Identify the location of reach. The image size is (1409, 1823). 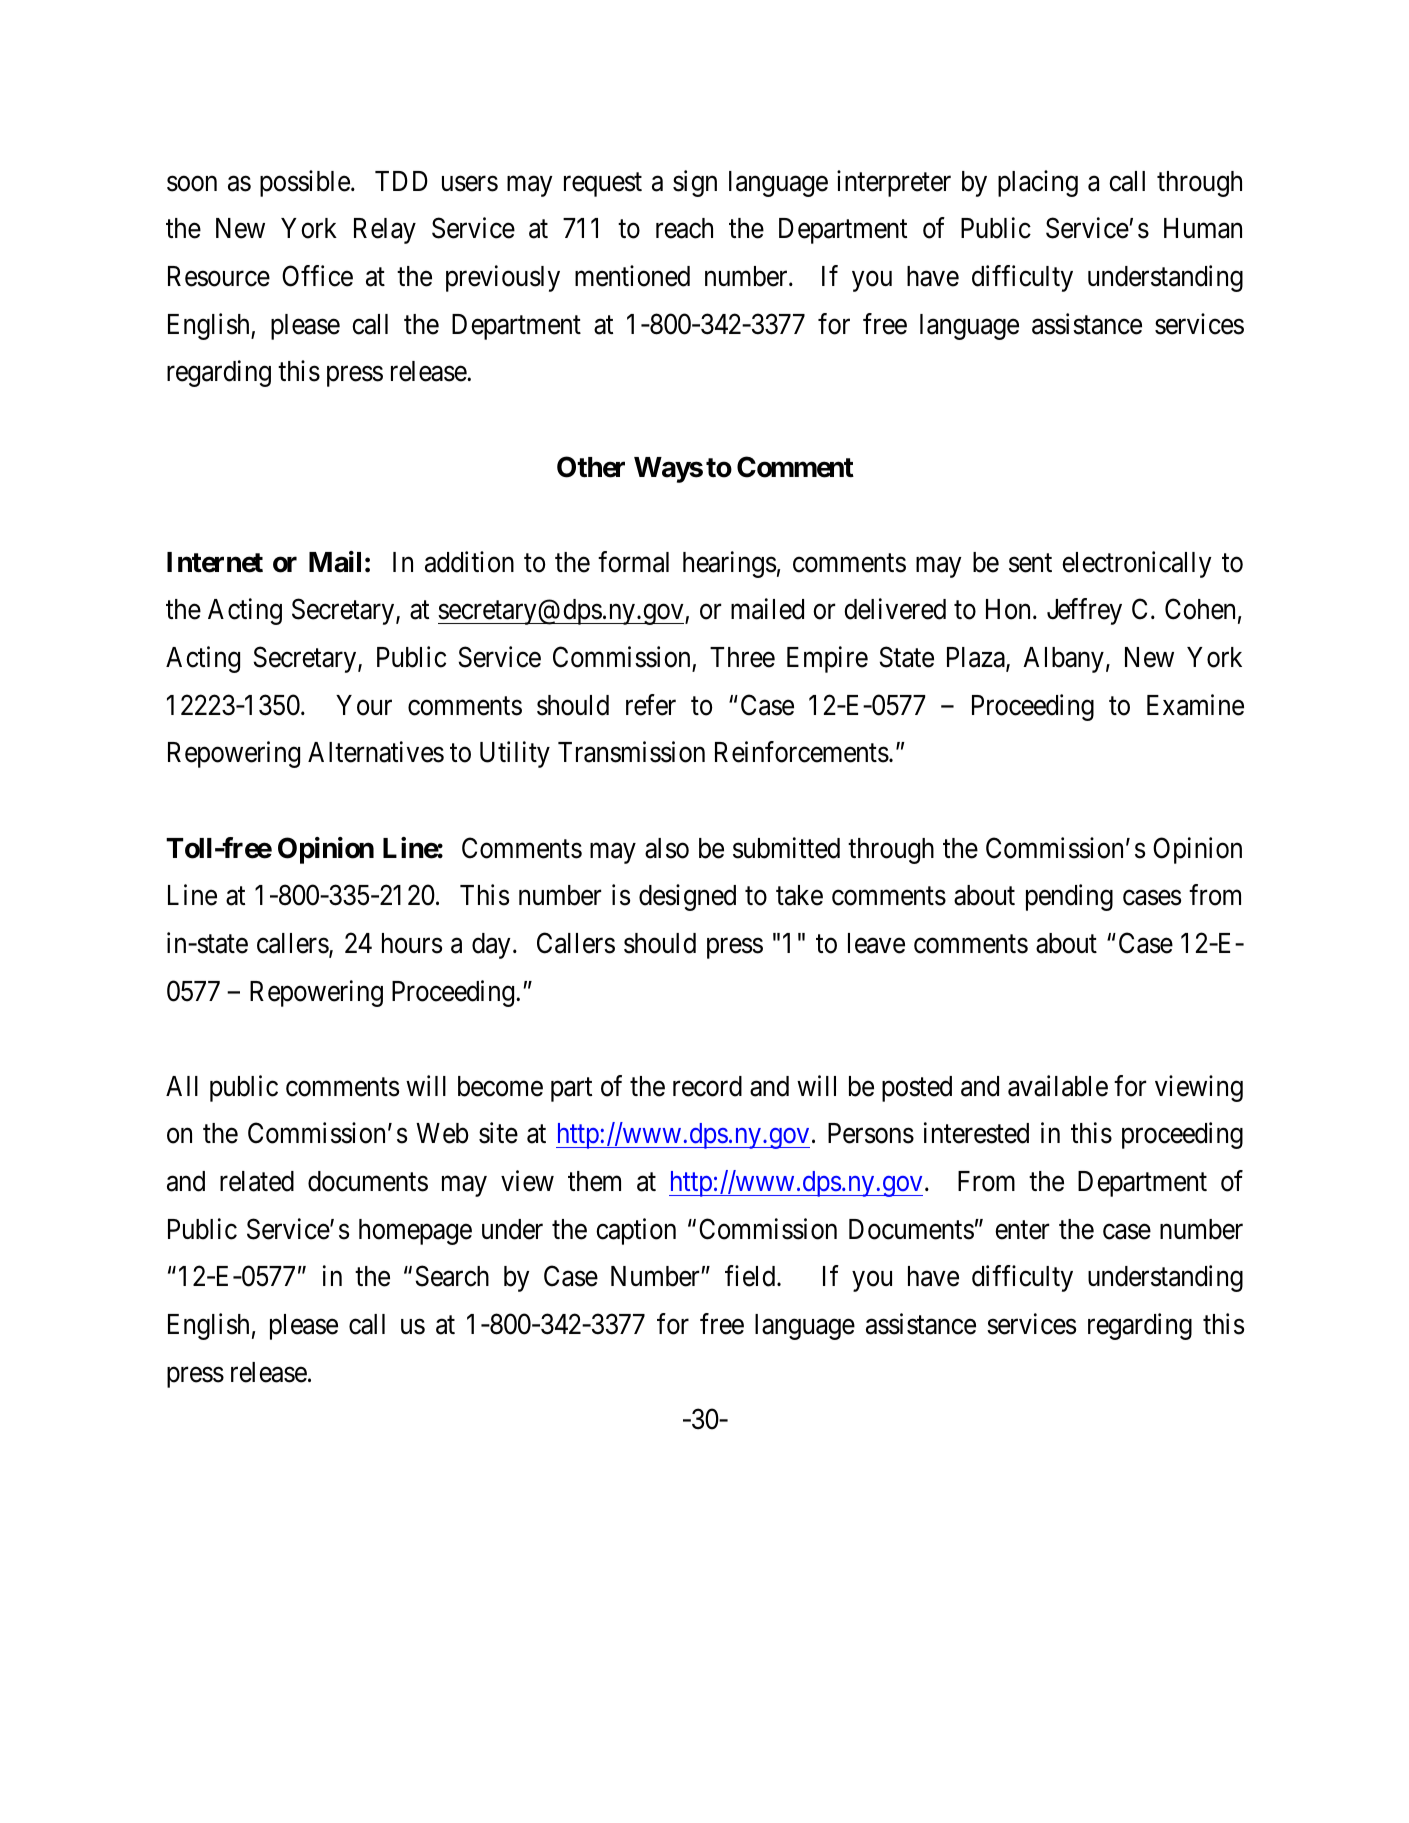
(684, 228).
